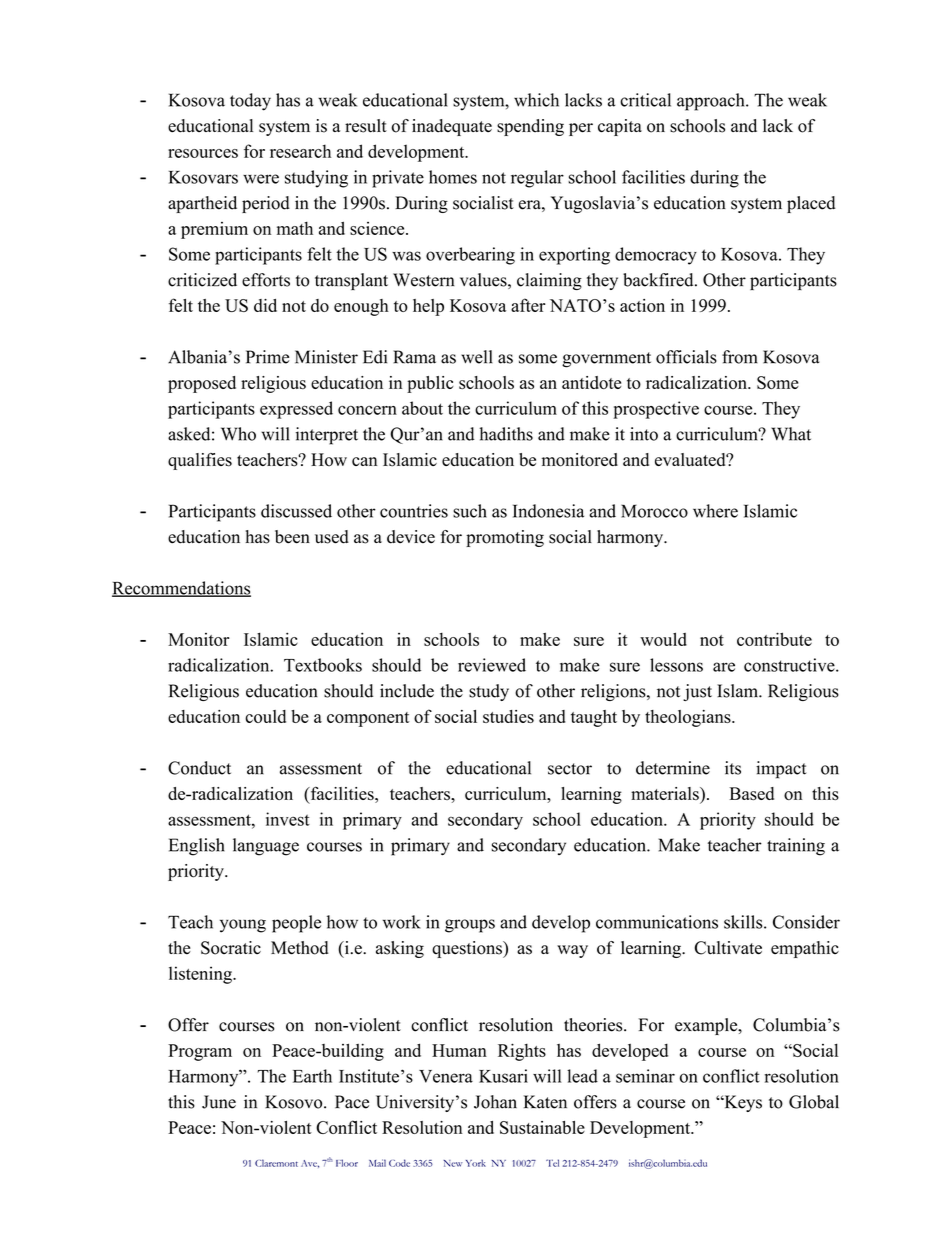 The image size is (952, 1233). I want to click on well, so click(477, 357).
